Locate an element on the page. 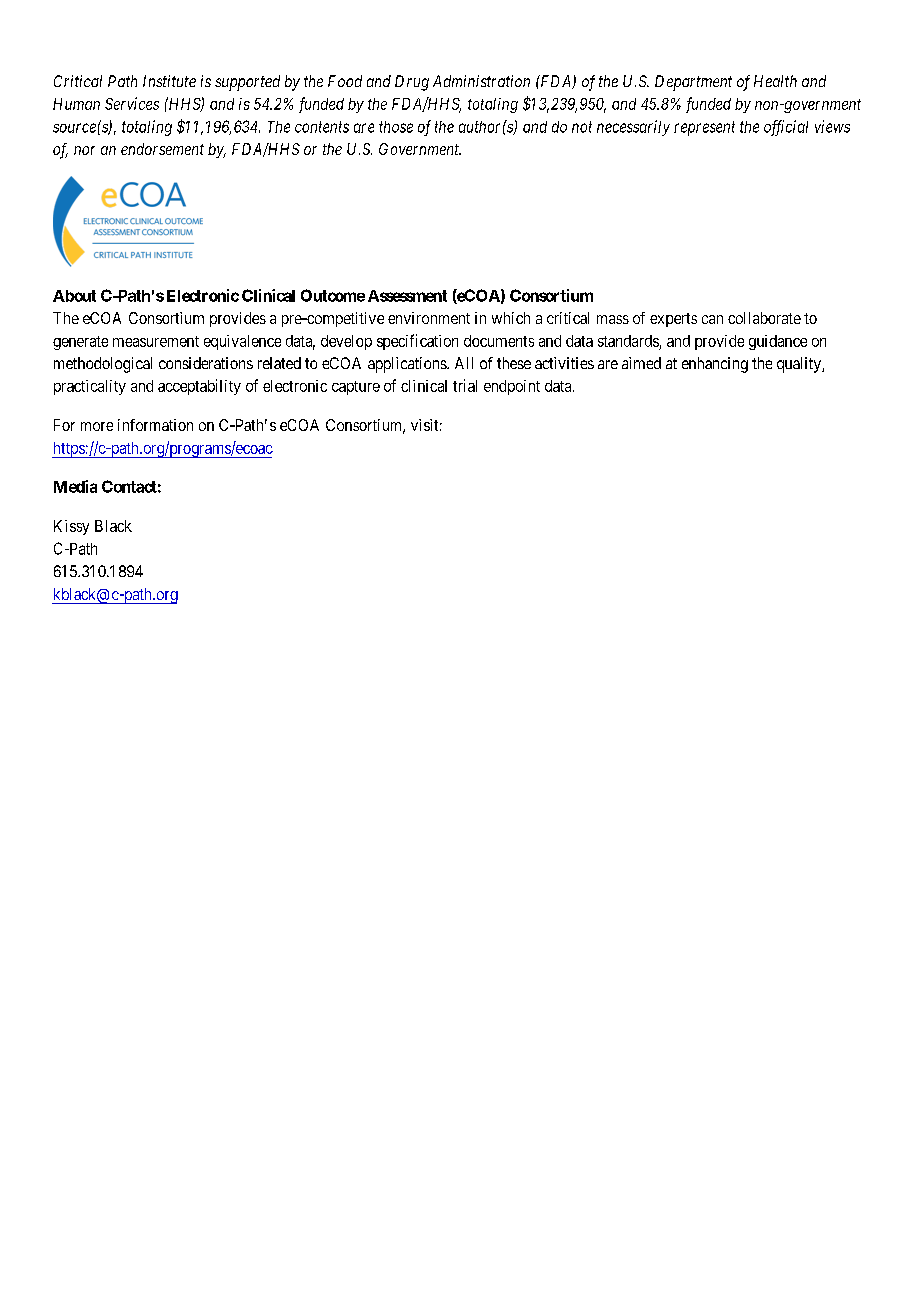 The image size is (924, 1308). collaborate is located at coordinates (764, 318).
